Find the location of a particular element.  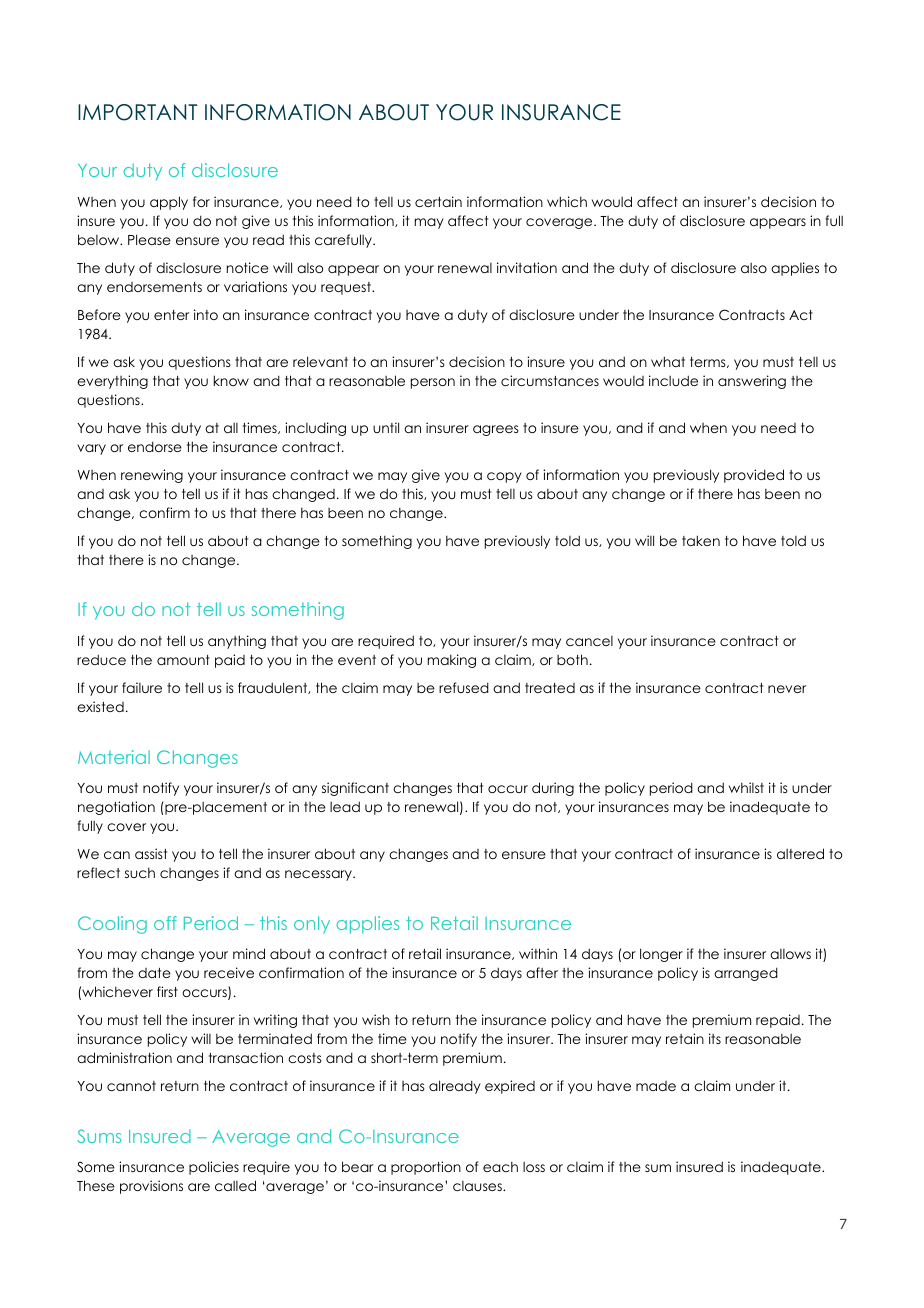

policies is located at coordinates (214, 1168).
